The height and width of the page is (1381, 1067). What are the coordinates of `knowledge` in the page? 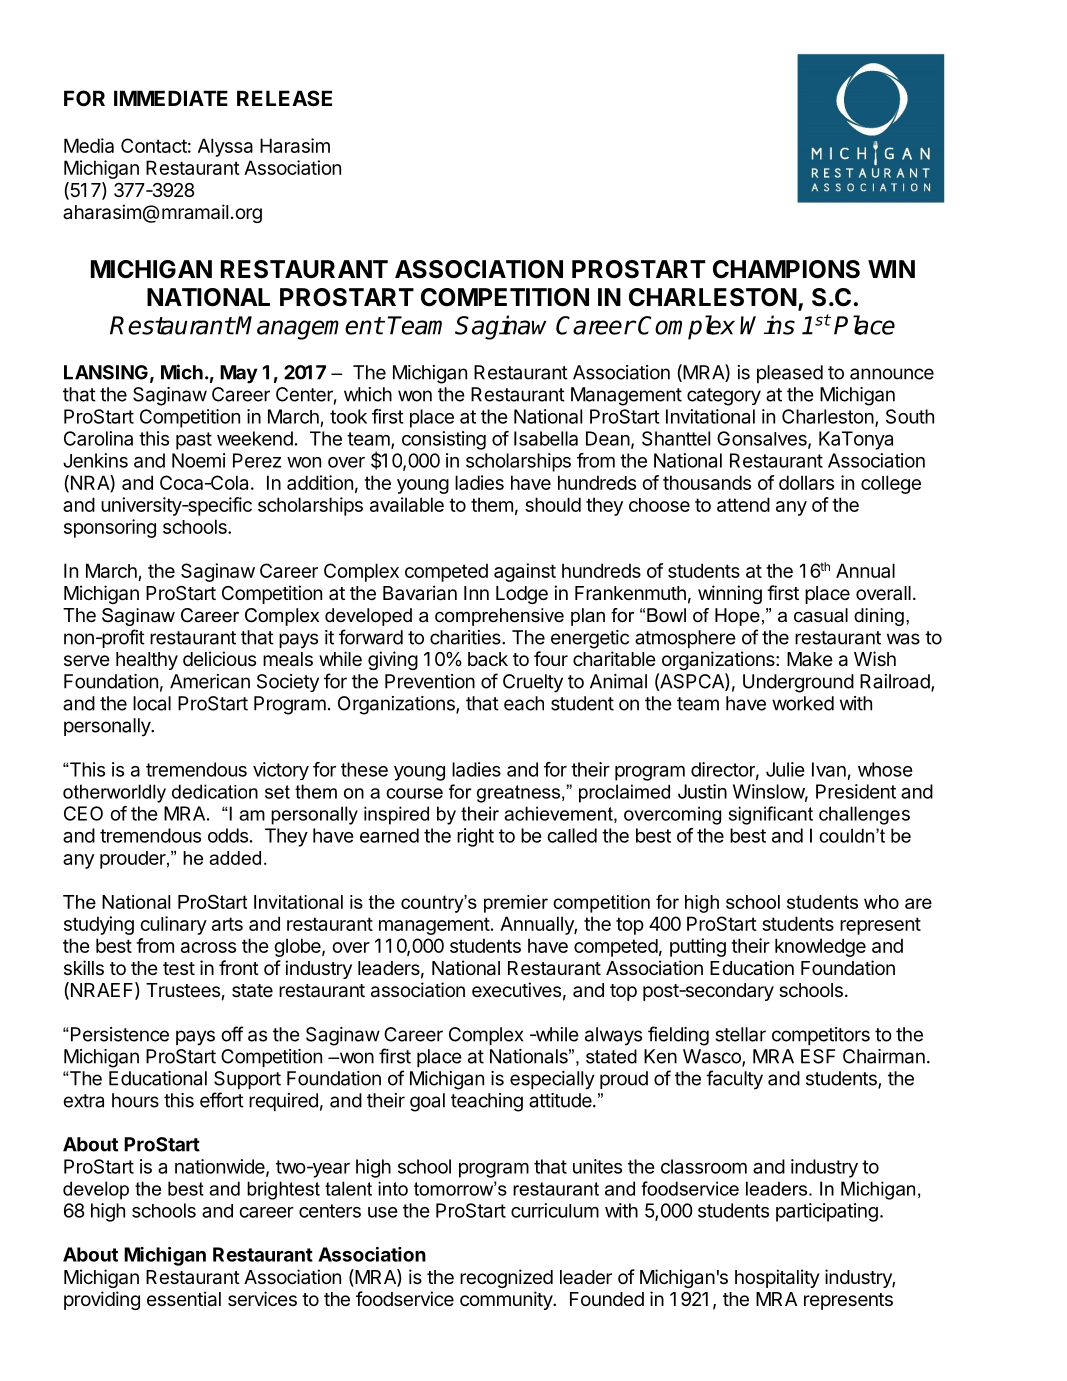 It's located at (820, 947).
